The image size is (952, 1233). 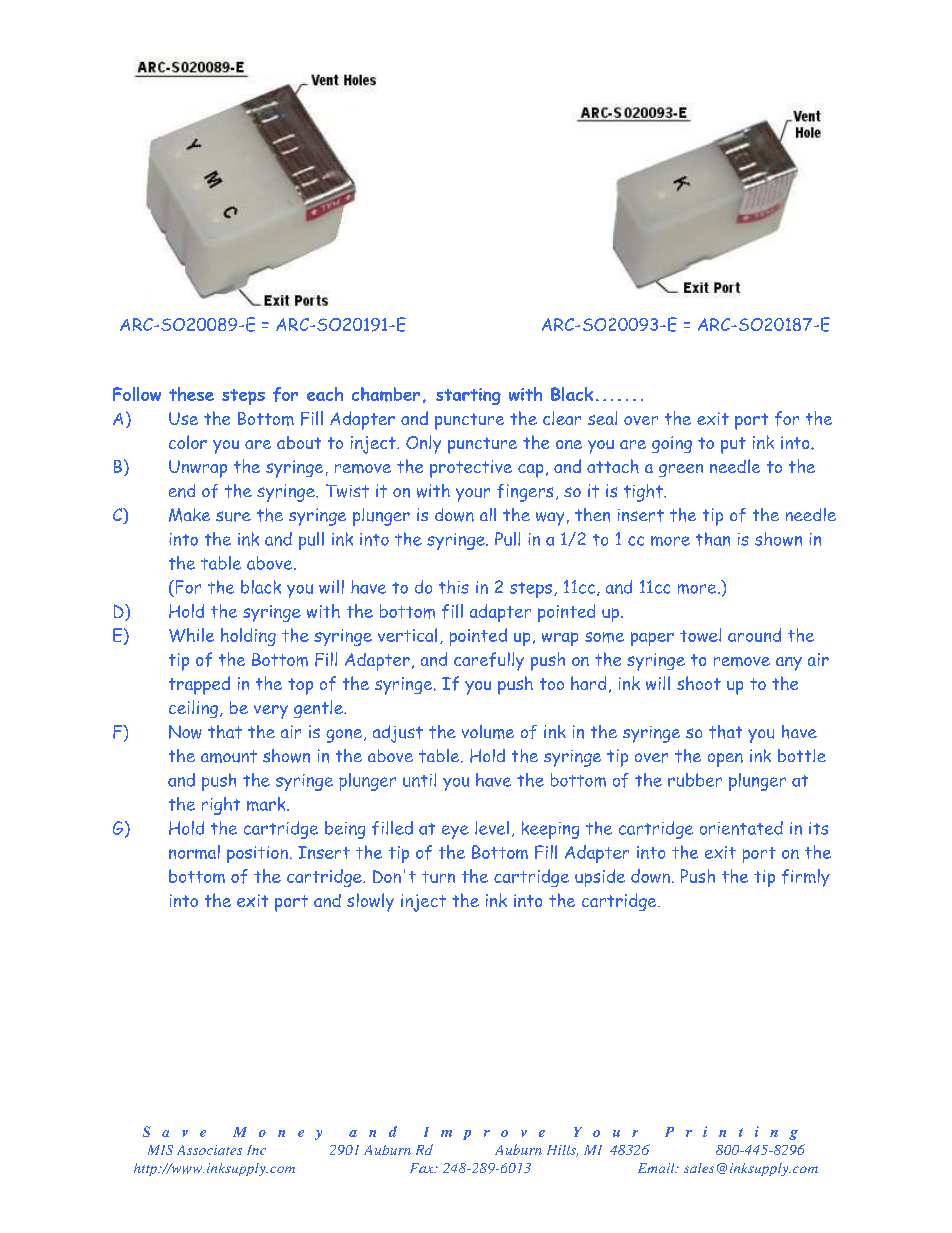 What do you see at coordinates (806, 878) in the screenshot?
I see `firmly` at bounding box center [806, 878].
